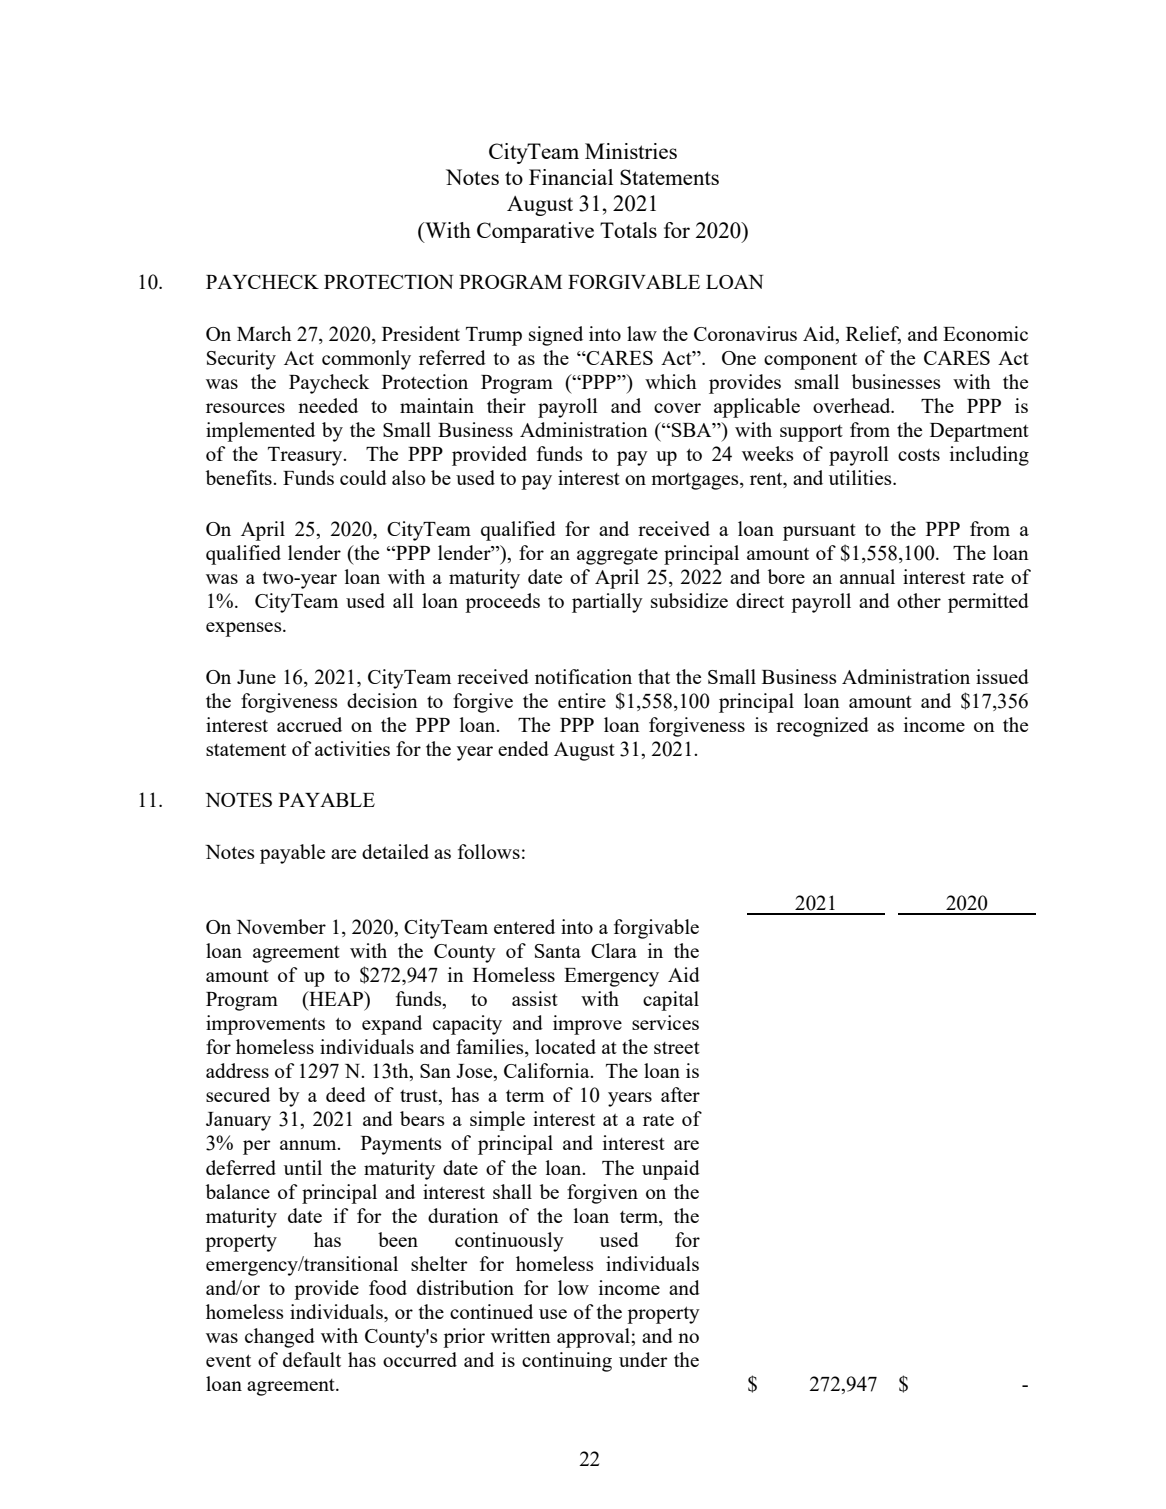 This screenshot has width=1166, height=1509. I want to click on March, so click(264, 333).
